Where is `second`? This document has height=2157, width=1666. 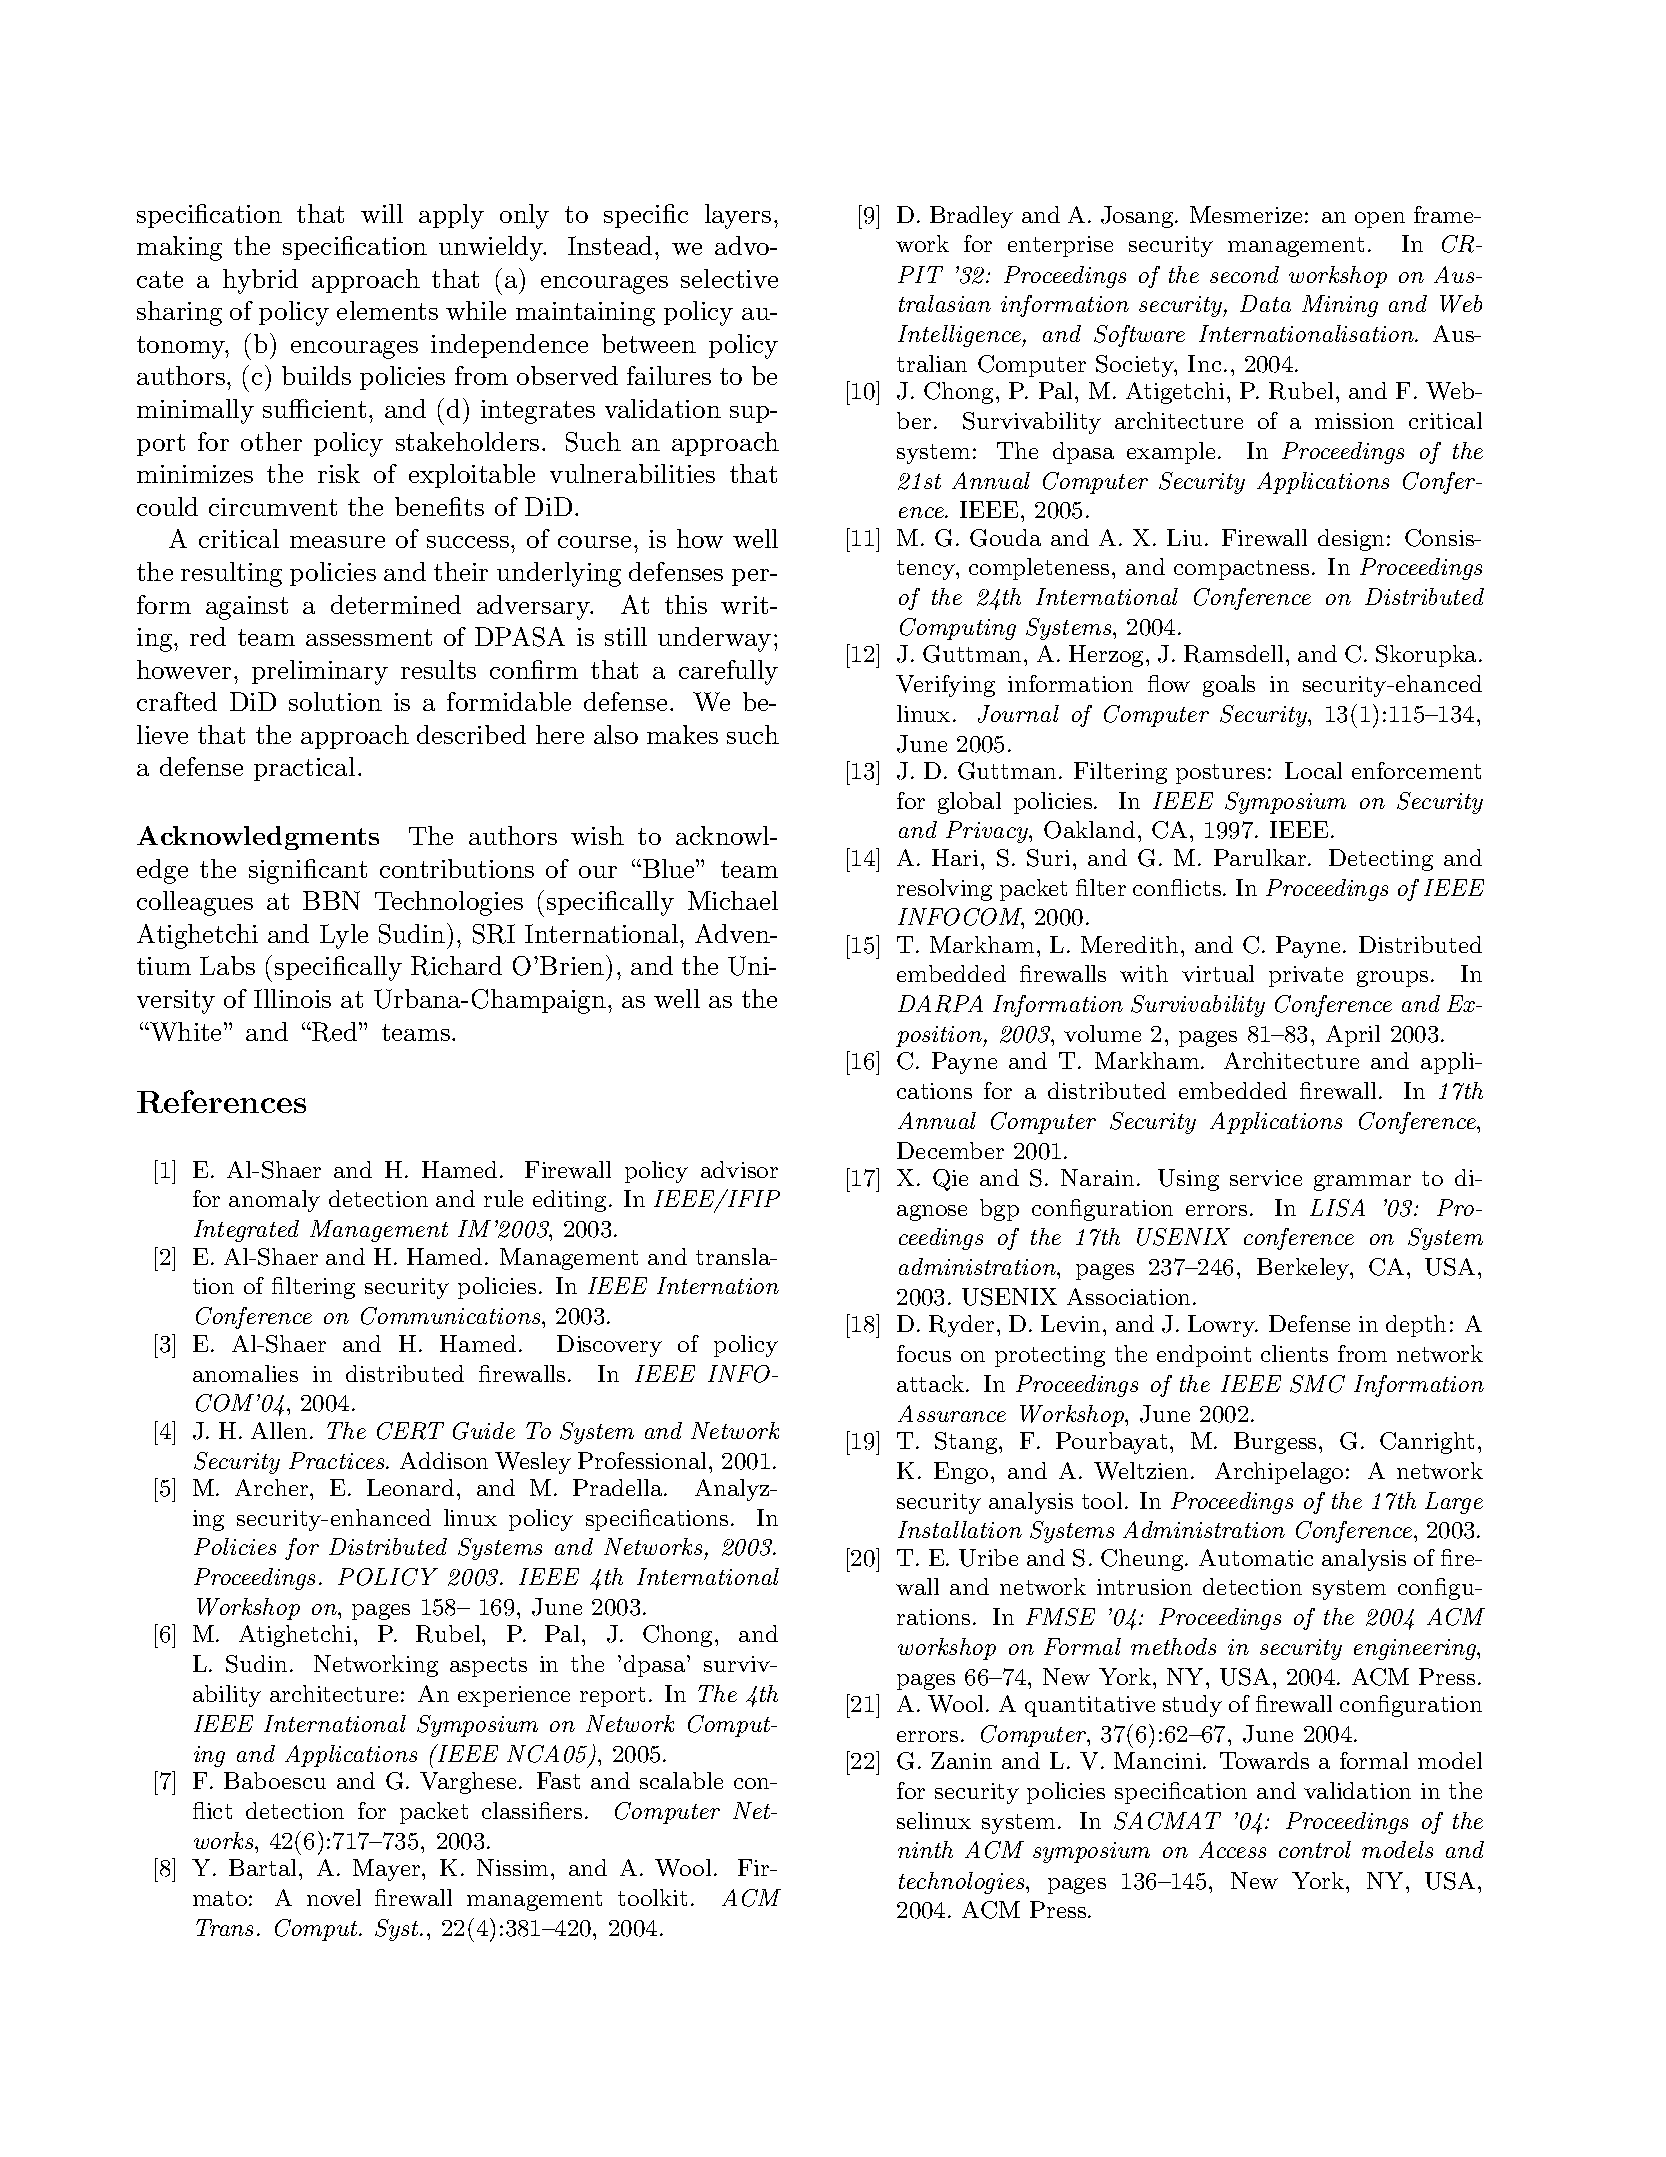
second is located at coordinates (1244, 274).
